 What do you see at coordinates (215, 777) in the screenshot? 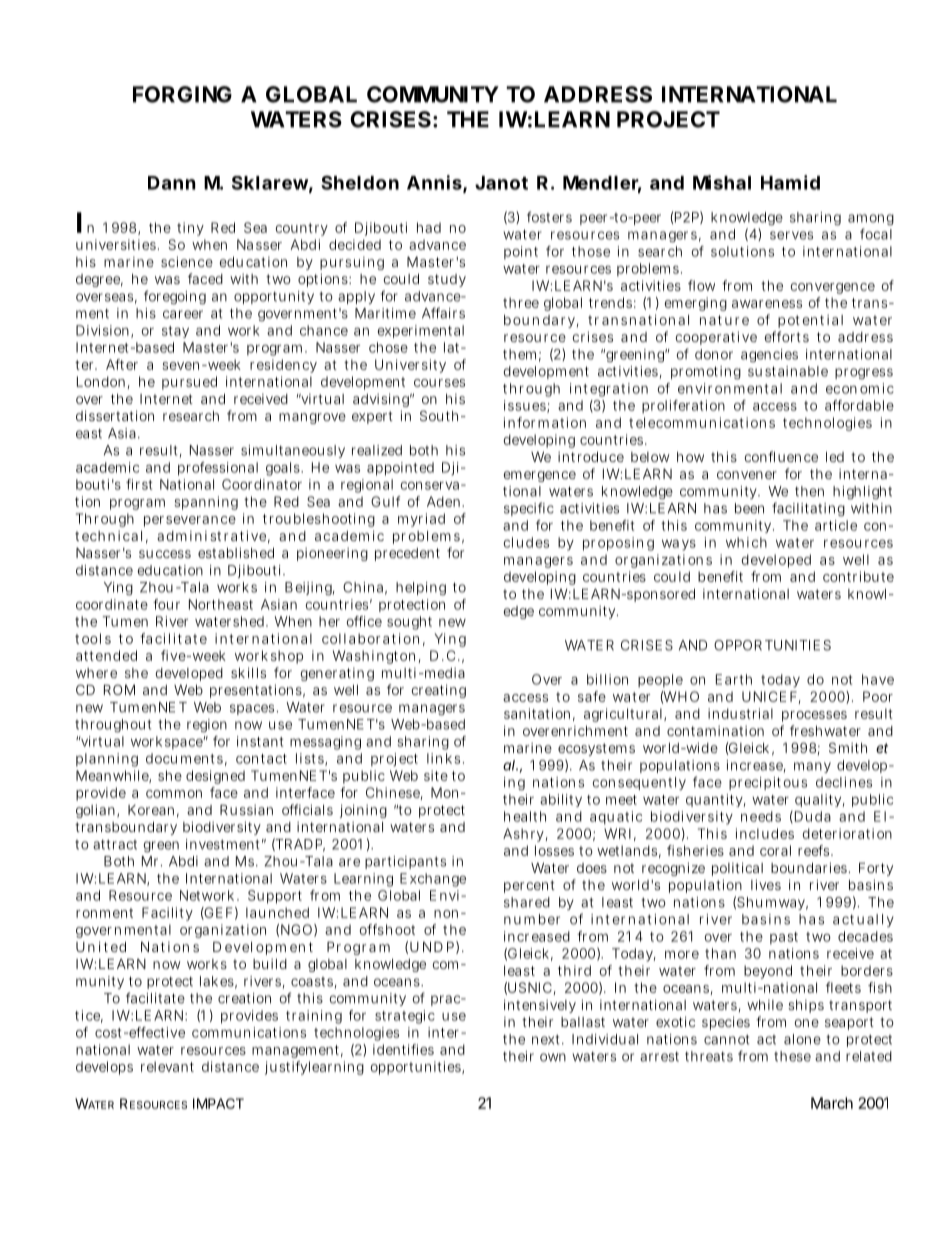
I see `designed` at bounding box center [215, 777].
